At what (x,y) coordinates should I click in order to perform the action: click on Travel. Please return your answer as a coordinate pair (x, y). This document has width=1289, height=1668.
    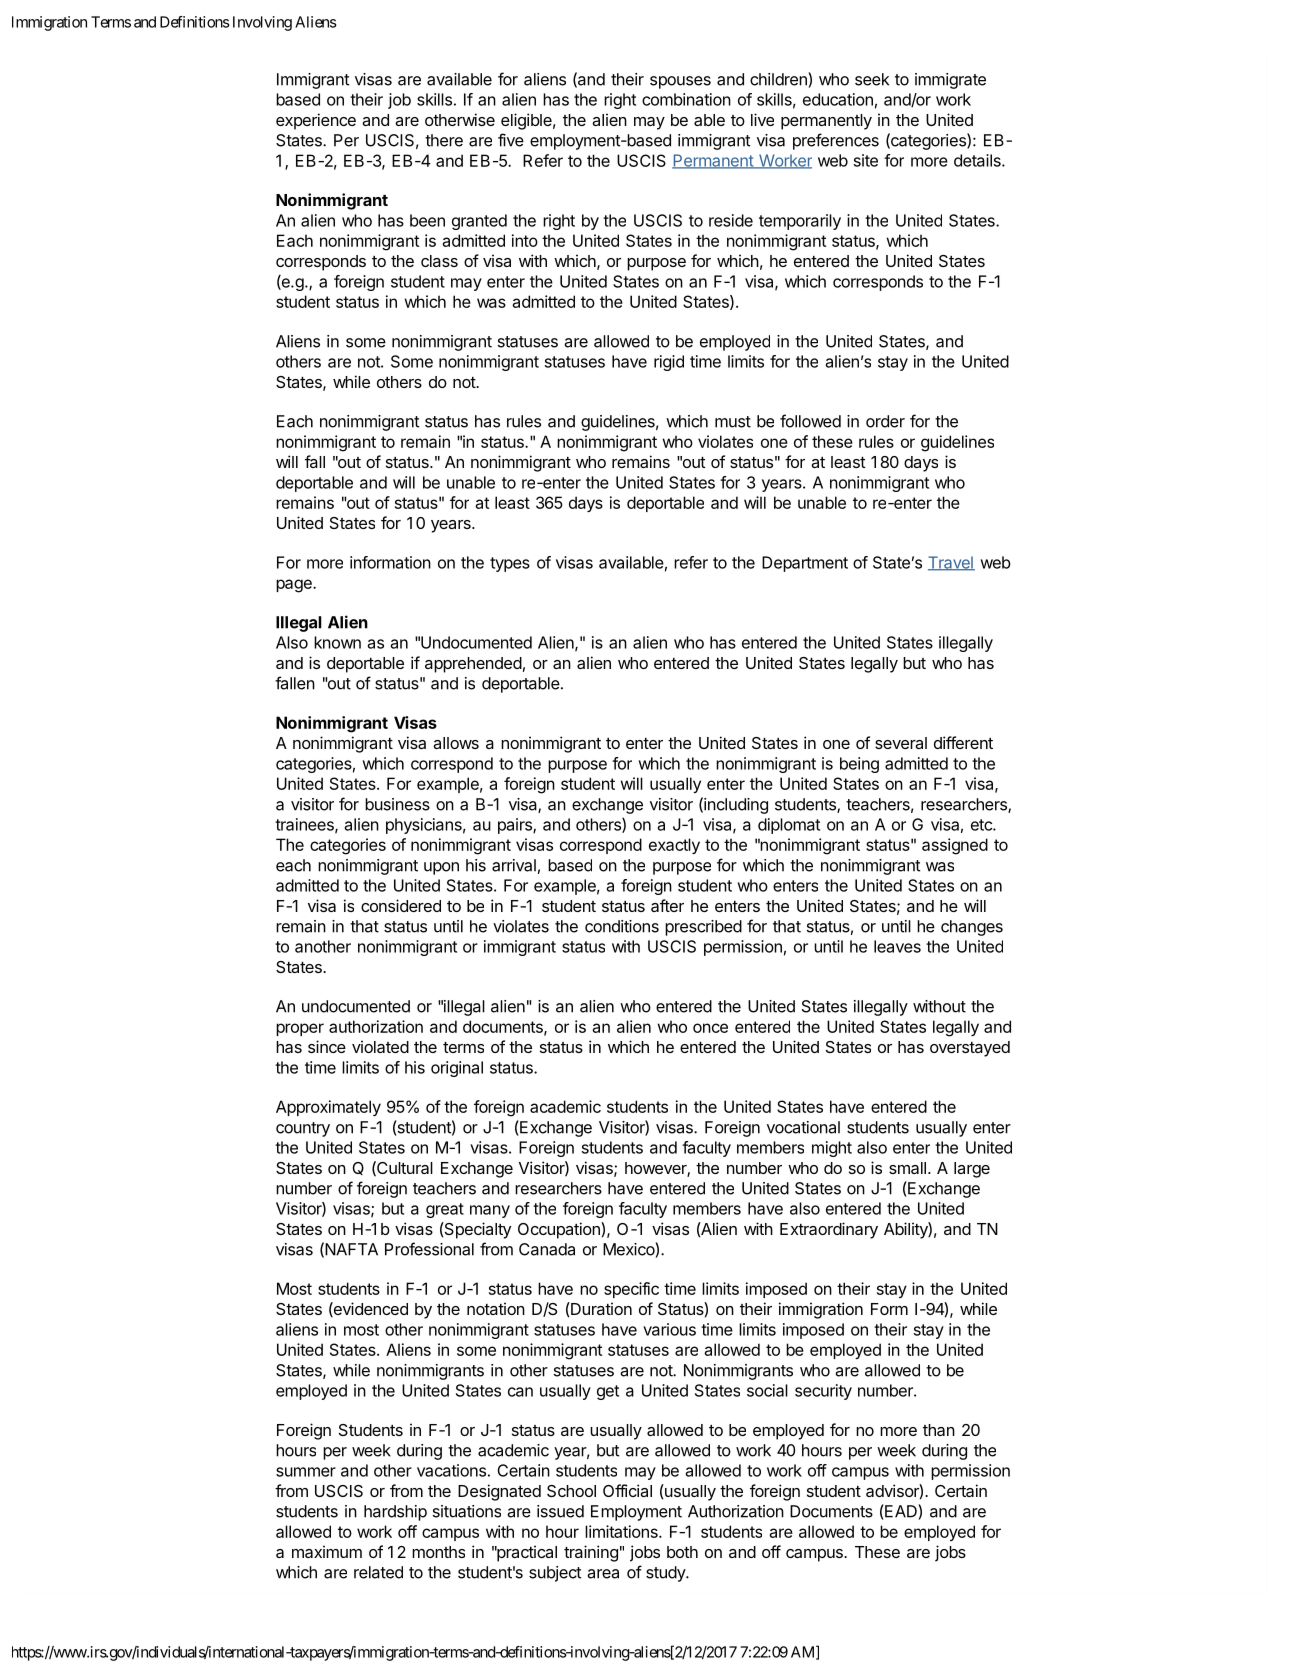
    Looking at the image, I should click on (951, 563).
